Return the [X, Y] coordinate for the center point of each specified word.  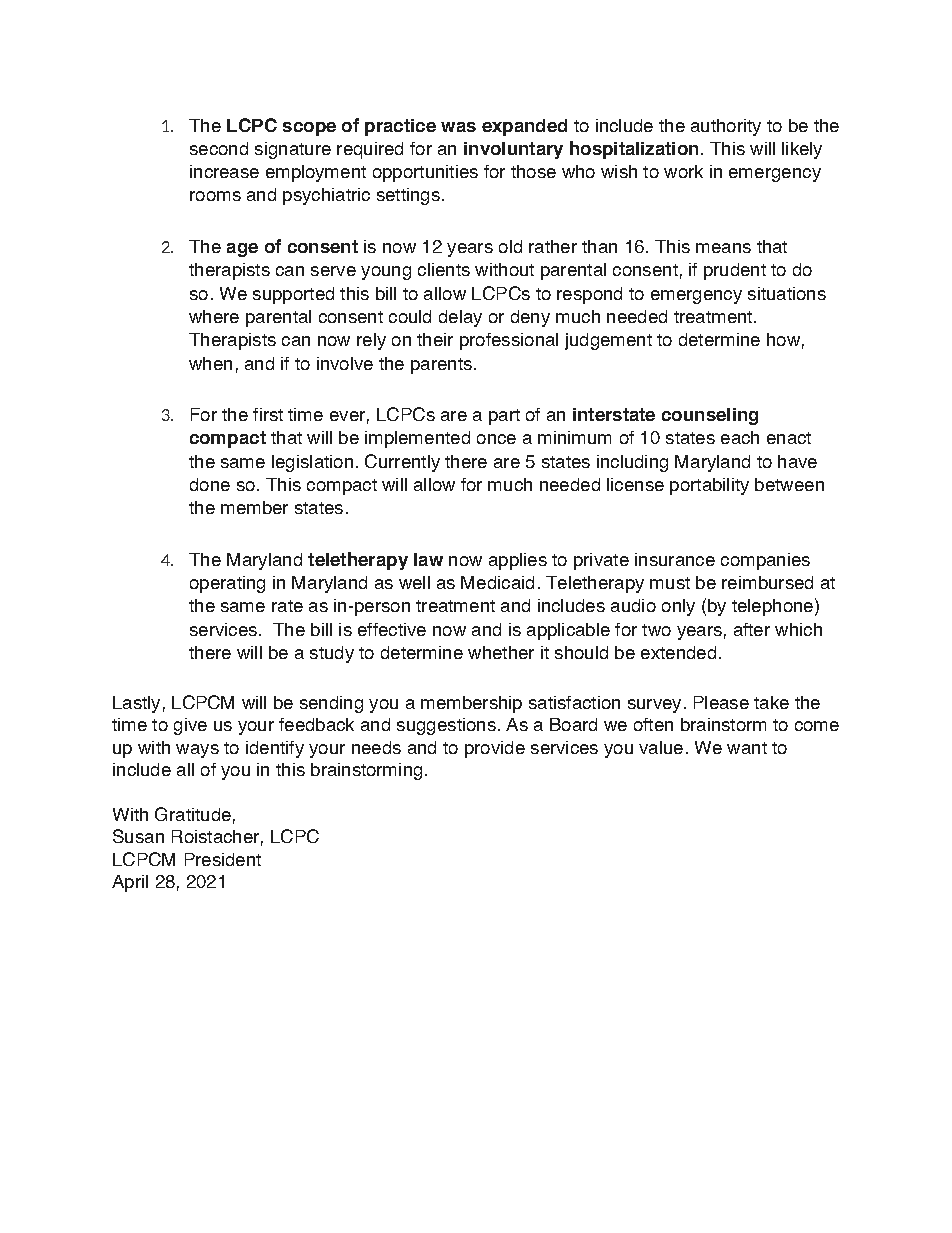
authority [726, 127]
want [747, 748]
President [223, 859]
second [219, 148]
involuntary [513, 150]
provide [495, 749]
